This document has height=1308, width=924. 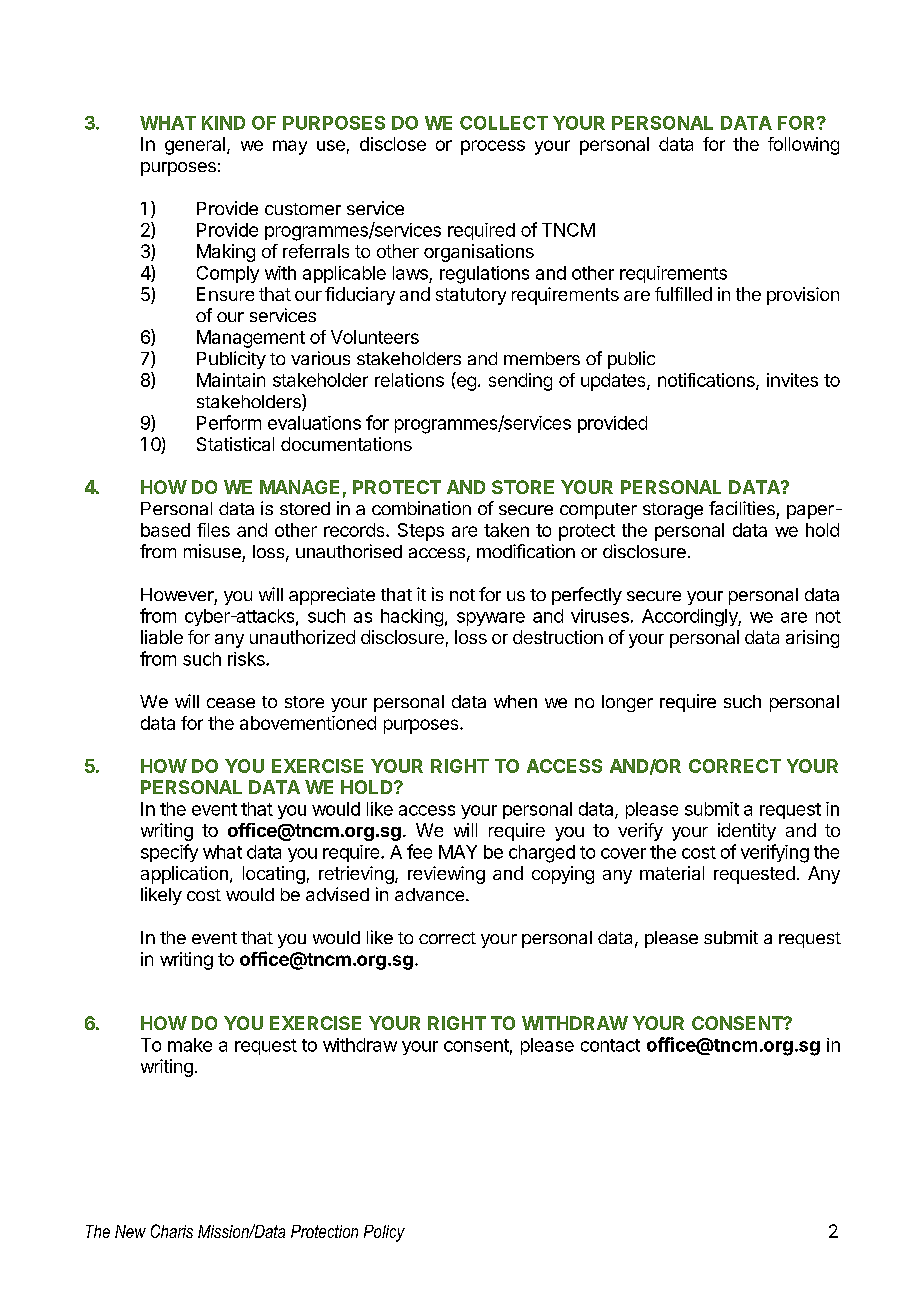 I want to click on notifications, so click(x=707, y=381).
